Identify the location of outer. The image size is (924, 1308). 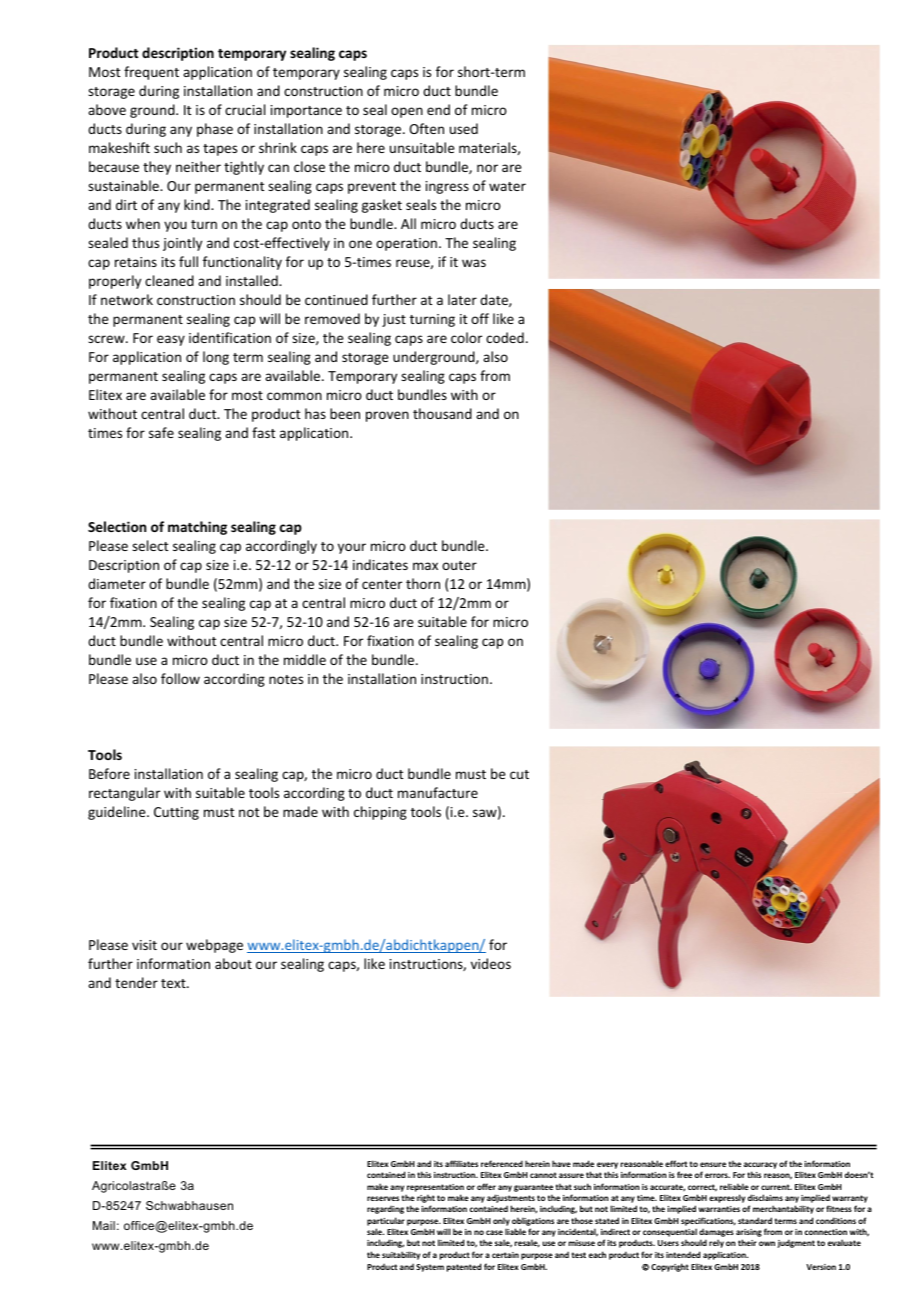
(459, 565).
